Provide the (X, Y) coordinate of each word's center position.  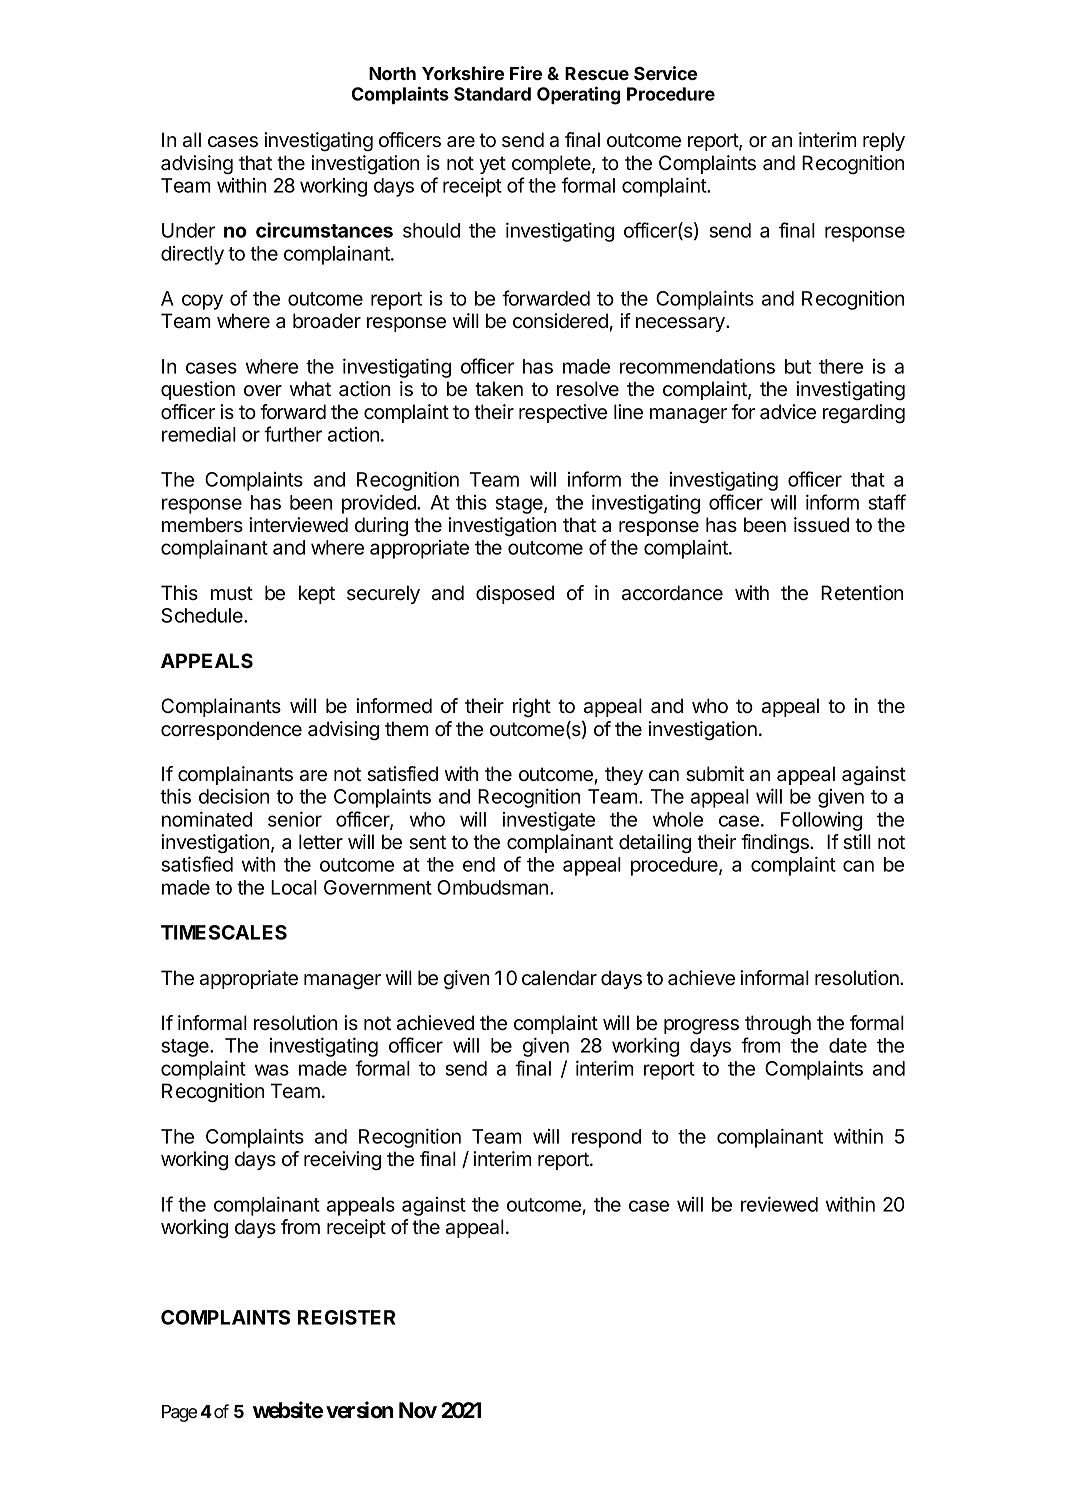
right (532, 708)
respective (563, 413)
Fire (526, 73)
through (778, 1025)
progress (701, 1027)
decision (234, 796)
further (293, 434)
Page (179, 1413)
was (272, 1070)
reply (884, 141)
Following (821, 821)
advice (788, 412)
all (192, 140)
